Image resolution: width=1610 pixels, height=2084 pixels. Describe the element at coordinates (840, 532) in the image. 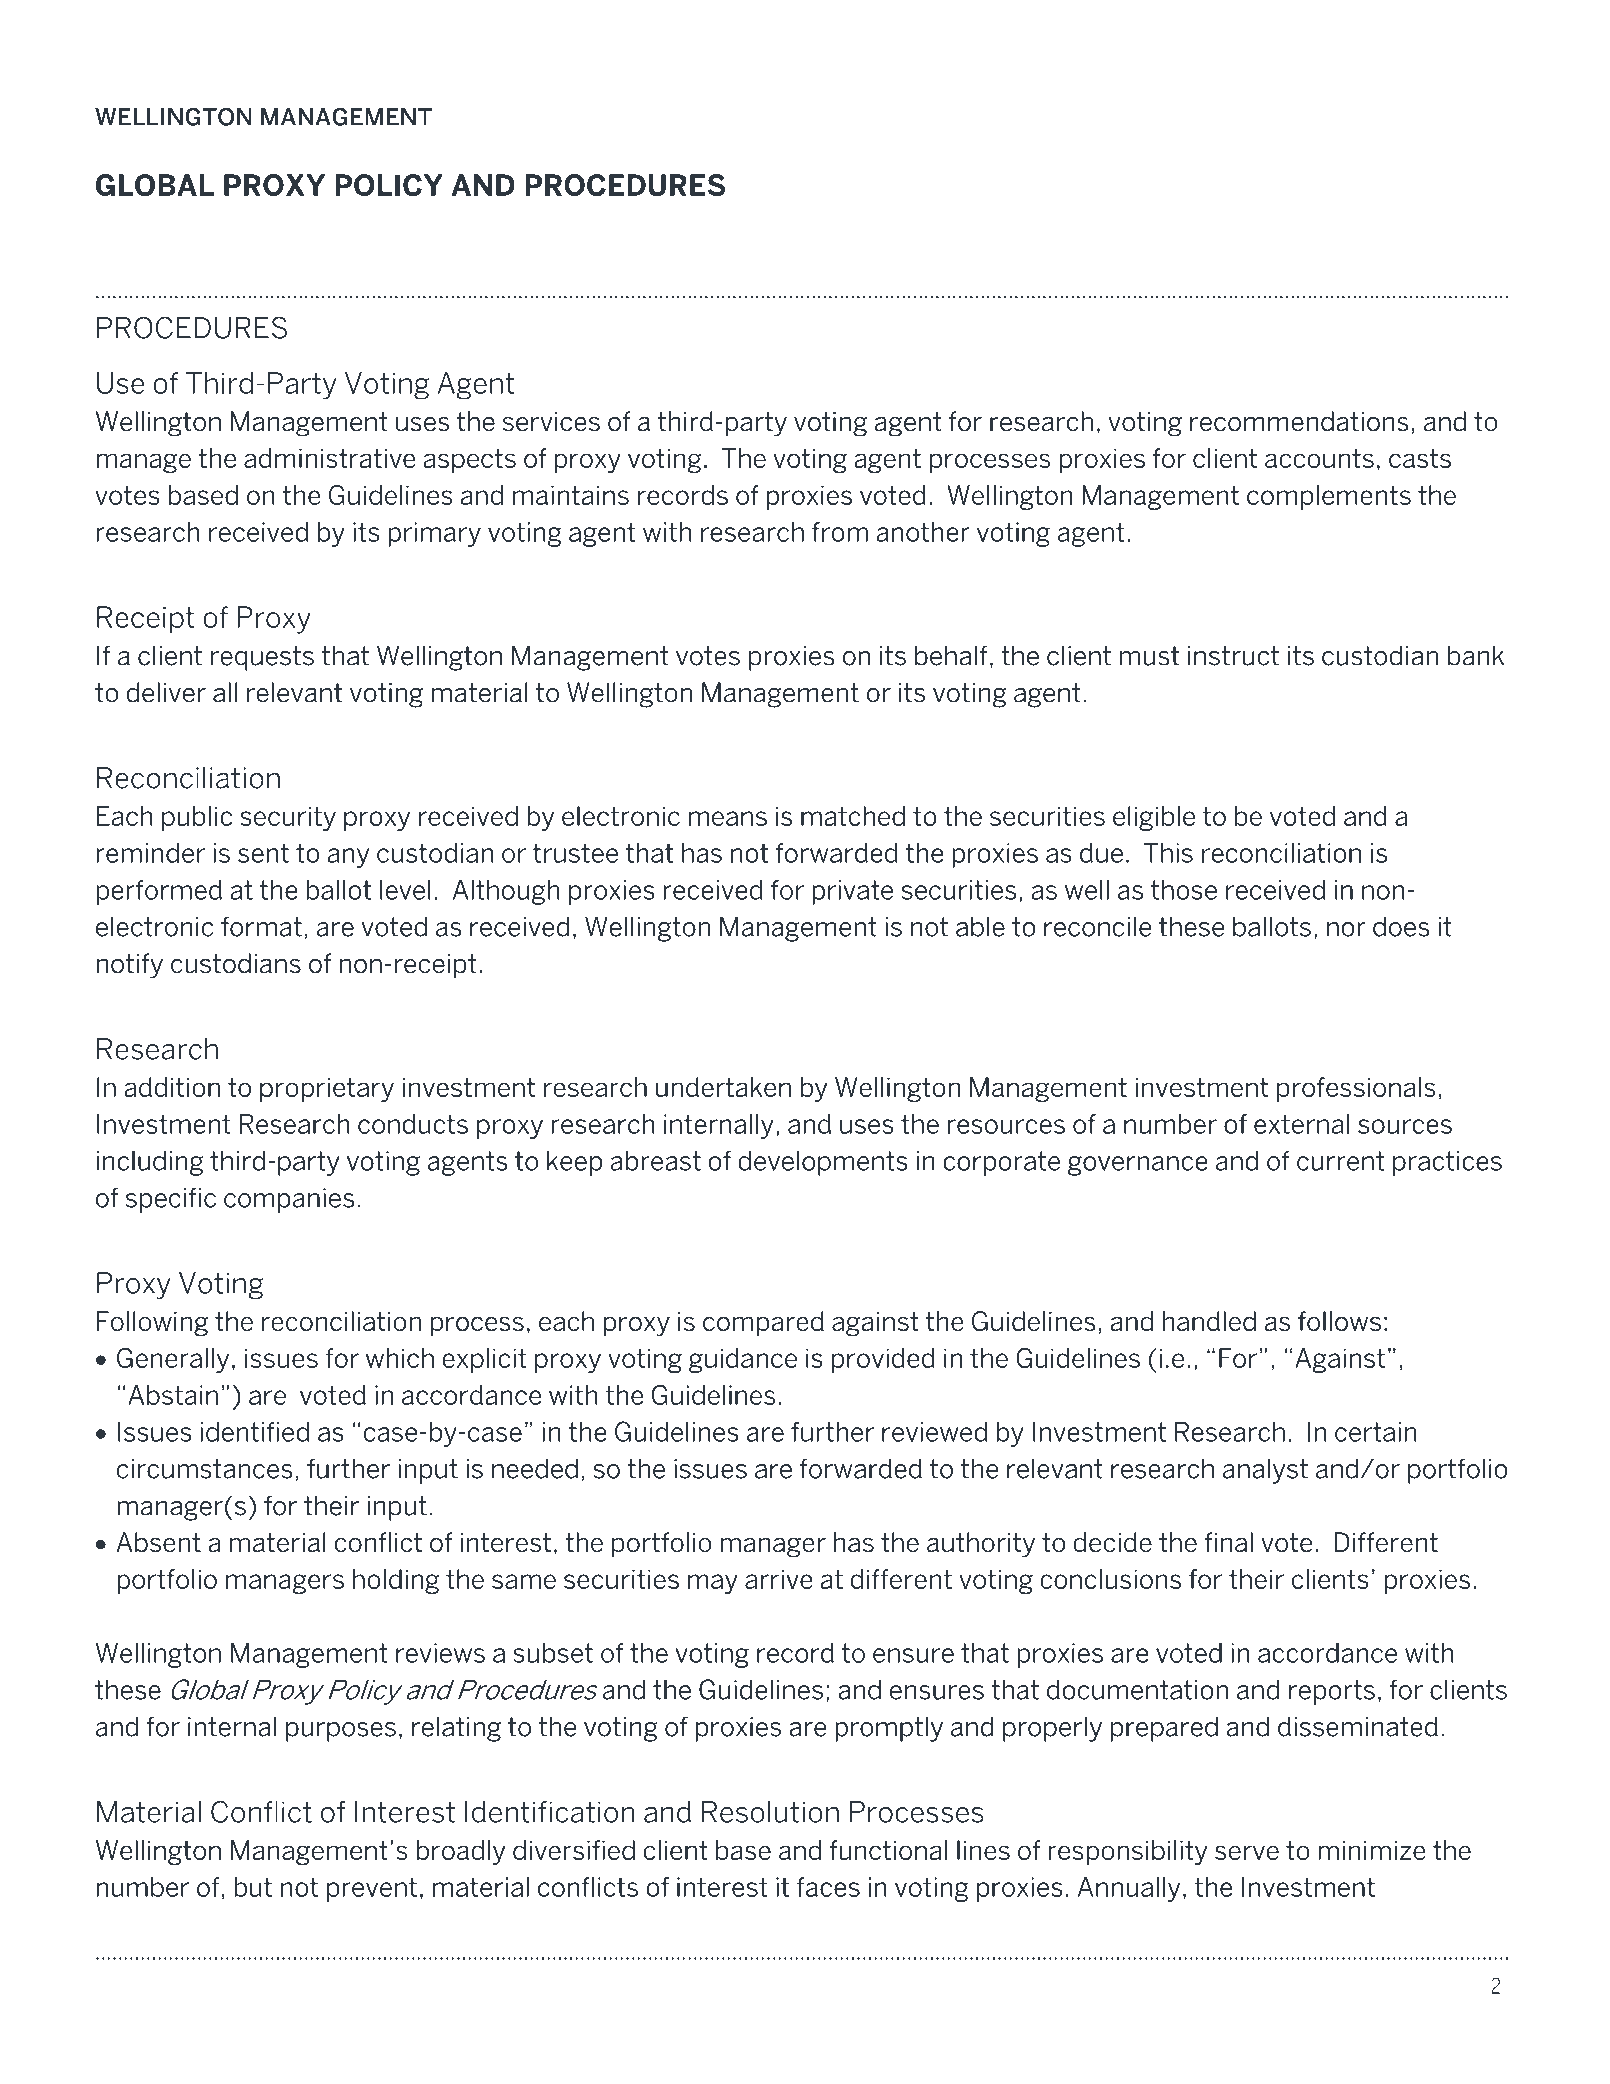

I see `from` at that location.
